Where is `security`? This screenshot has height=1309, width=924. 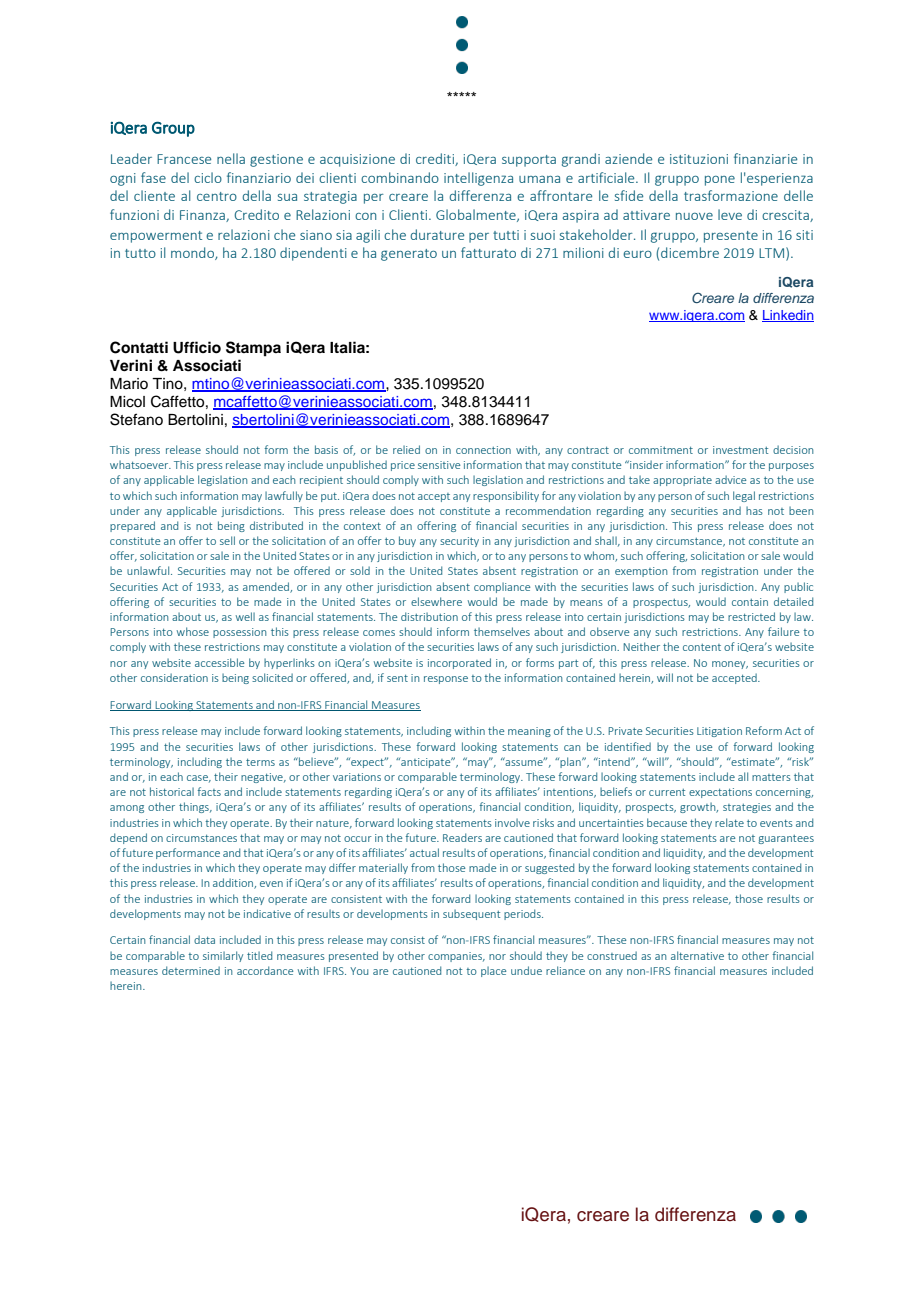 security is located at coordinates (459, 542).
